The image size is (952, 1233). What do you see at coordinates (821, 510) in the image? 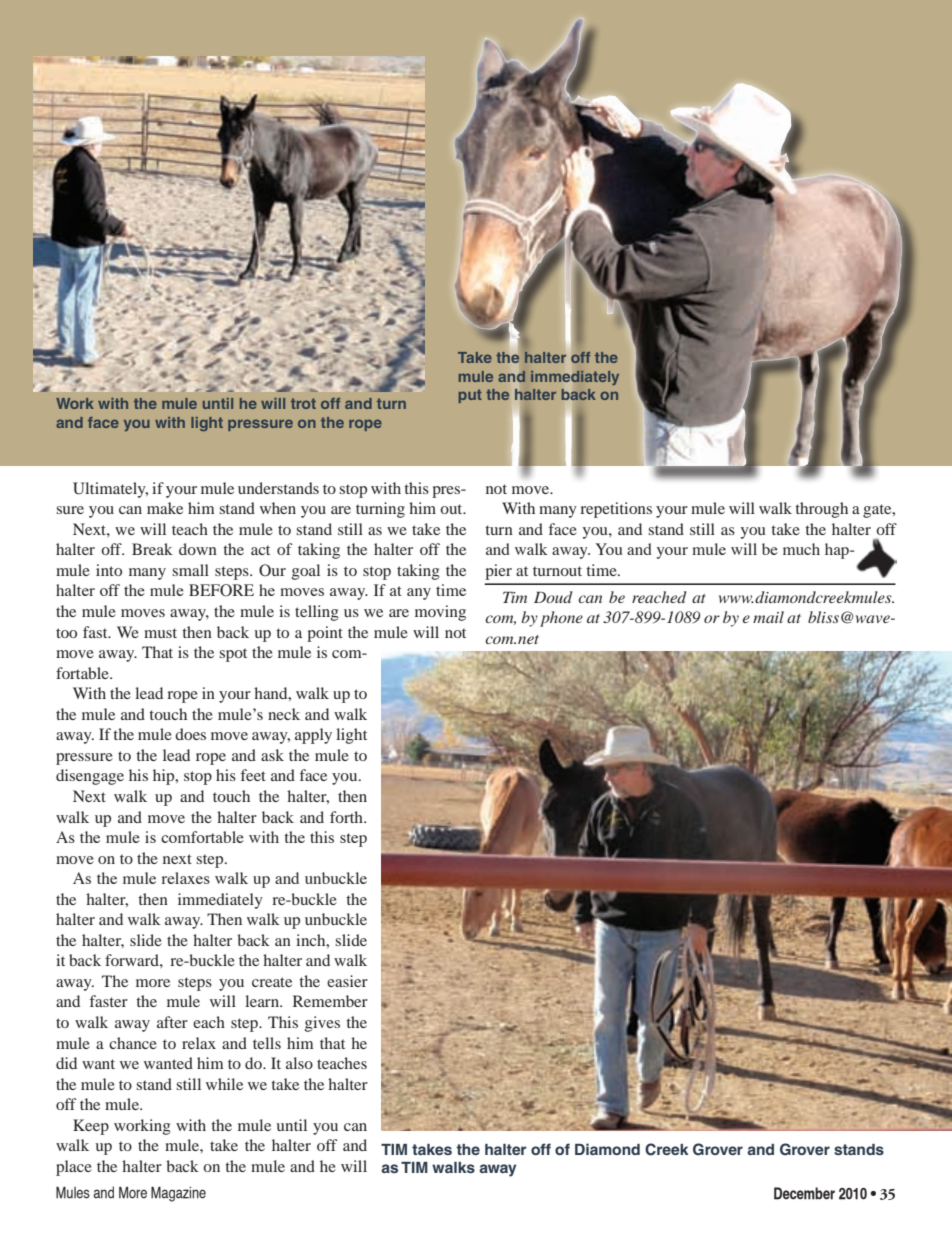
I see `through` at bounding box center [821, 510].
